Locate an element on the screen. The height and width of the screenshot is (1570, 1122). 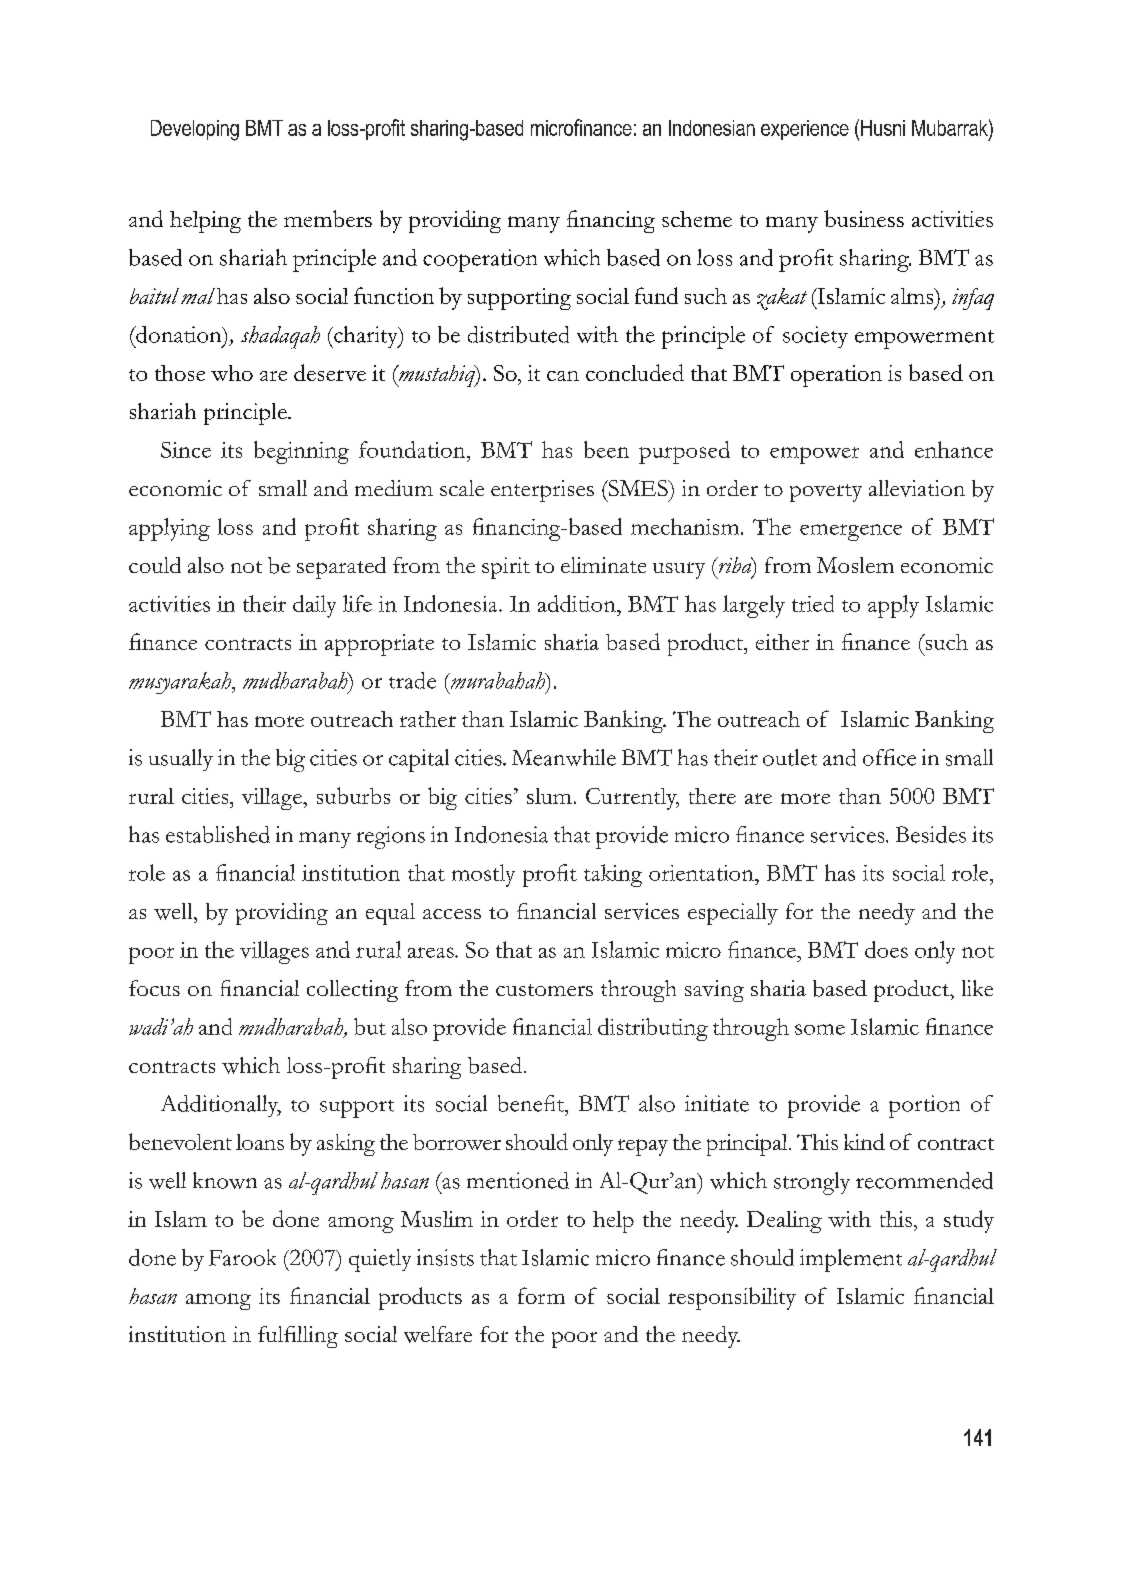
implement is located at coordinates (851, 1260).
